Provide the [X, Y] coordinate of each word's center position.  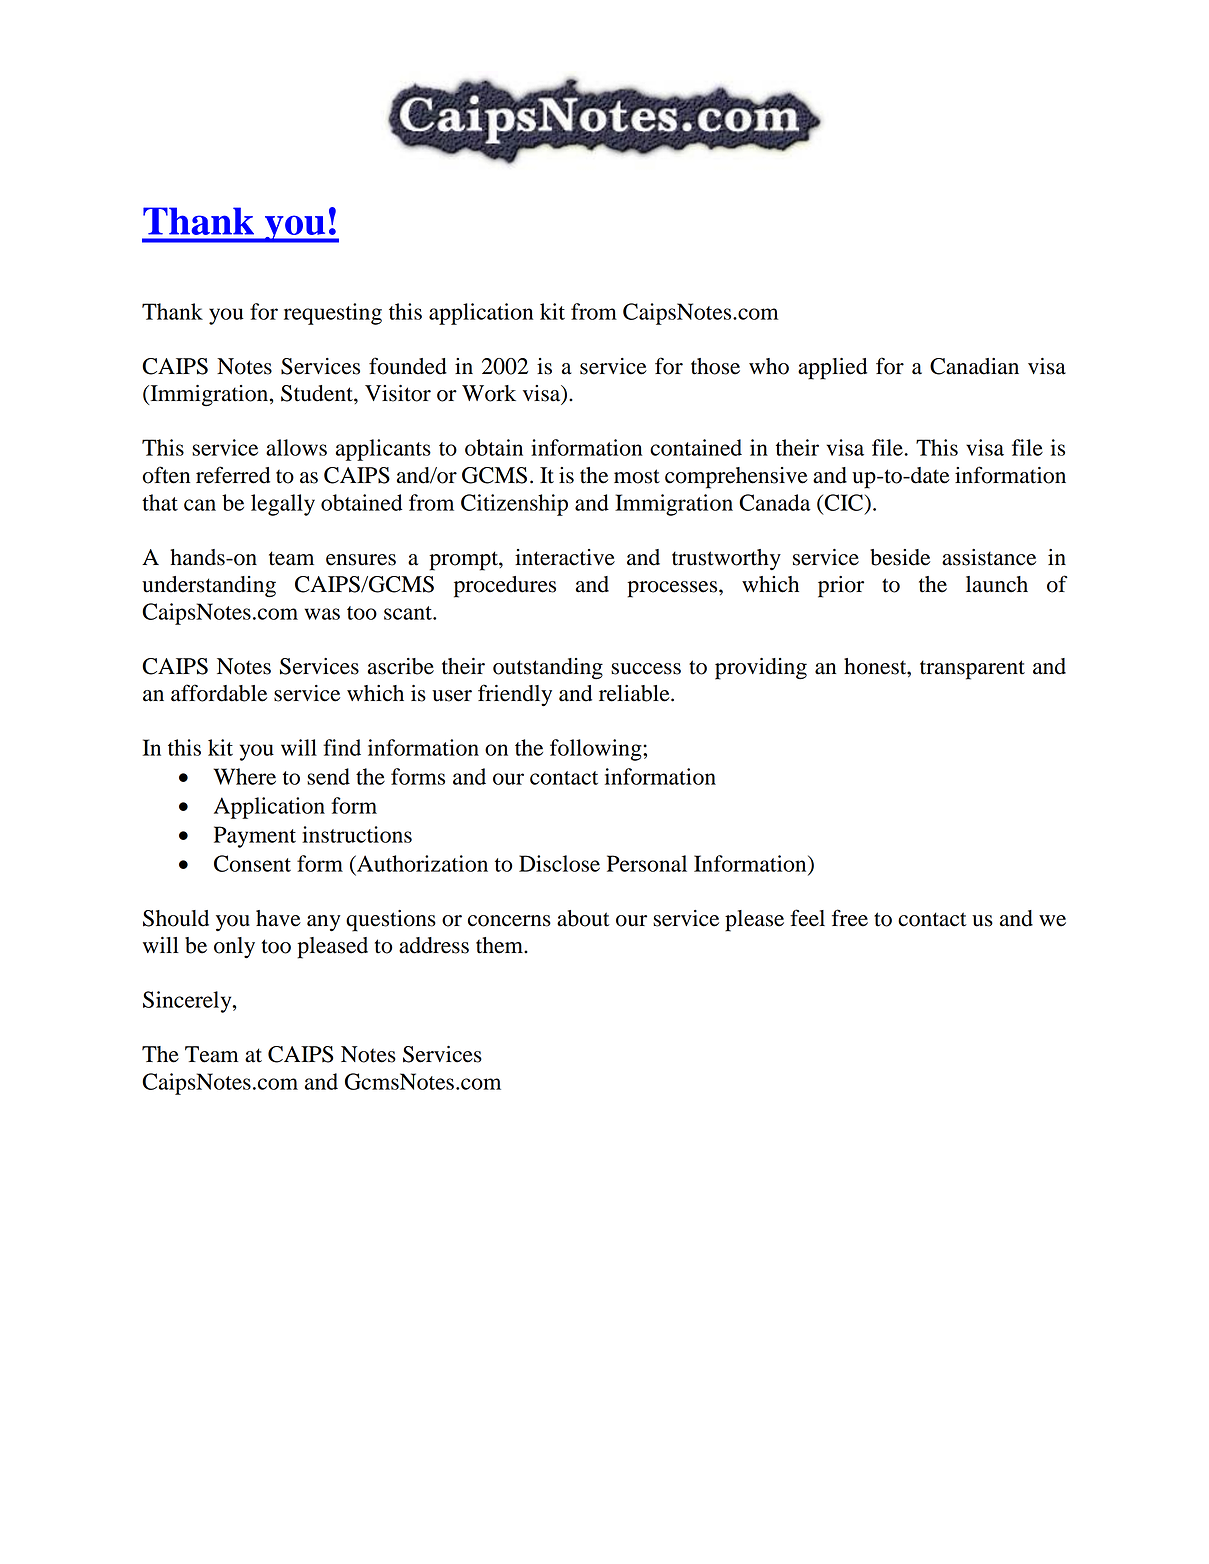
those [715, 366]
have [278, 918]
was [322, 614]
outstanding [548, 669]
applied [832, 369]
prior [841, 587]
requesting [333, 314]
